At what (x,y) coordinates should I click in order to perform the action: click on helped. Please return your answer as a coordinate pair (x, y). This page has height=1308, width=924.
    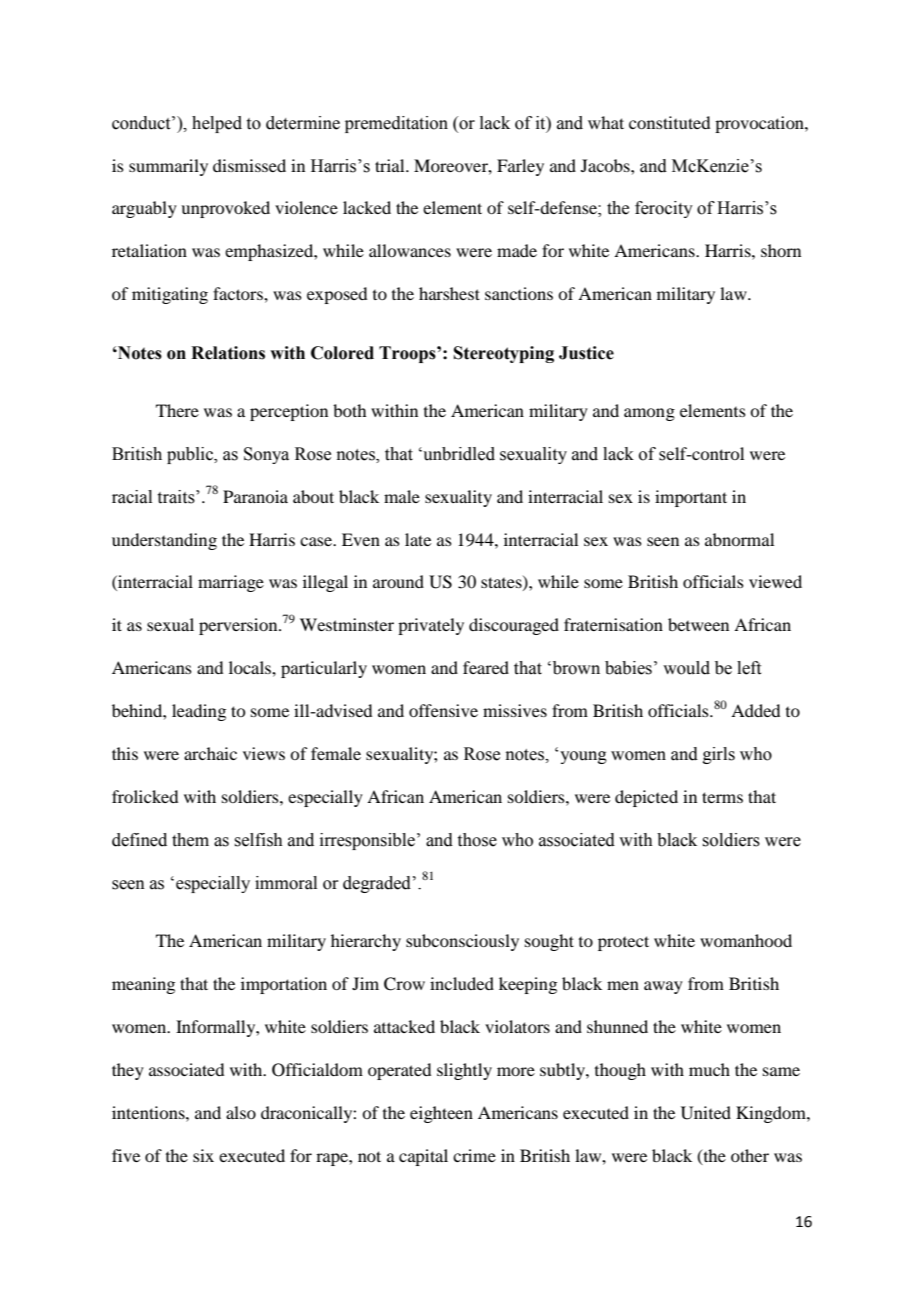
    Looking at the image, I should click on (217, 124).
